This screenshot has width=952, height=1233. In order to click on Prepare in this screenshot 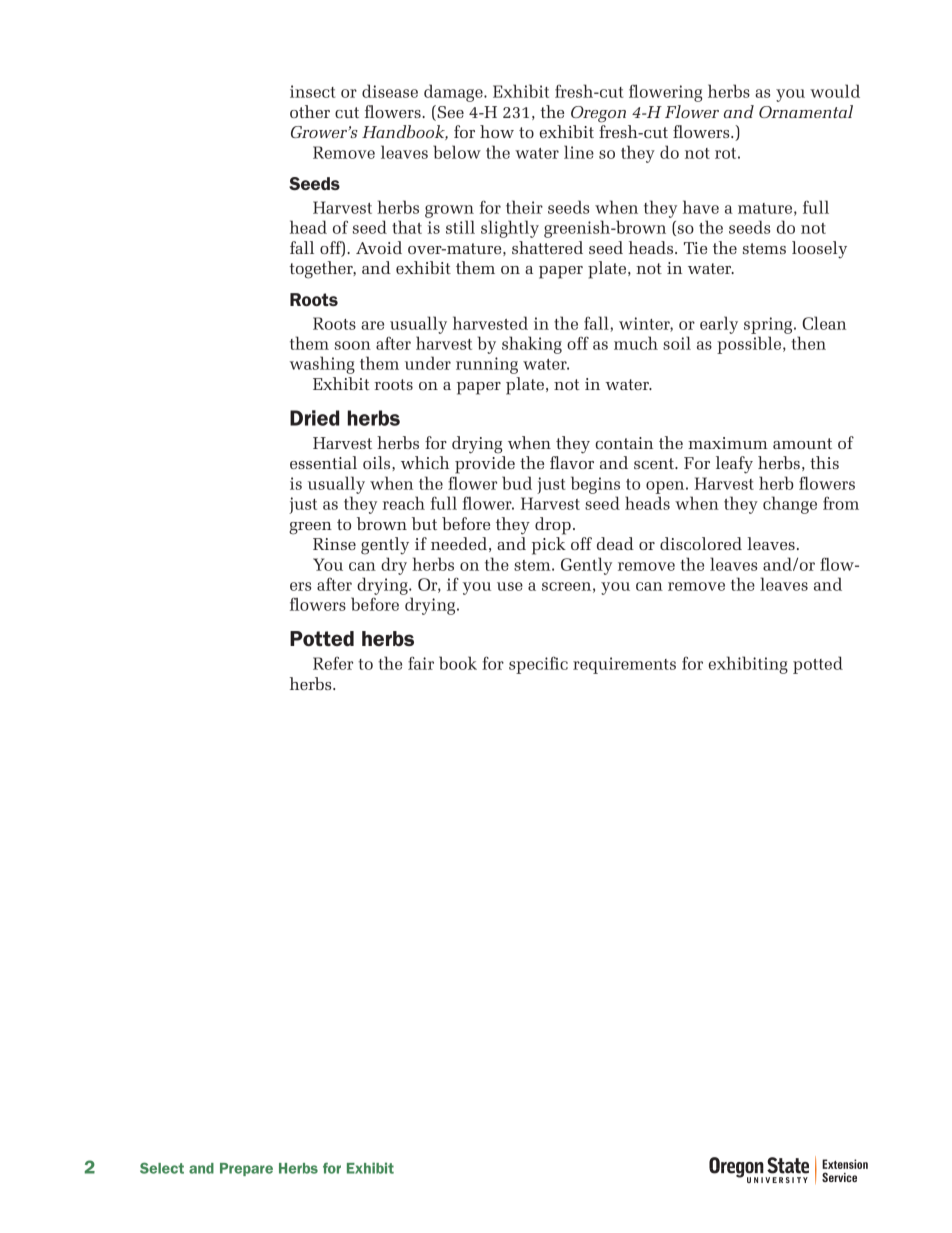, I will do `click(246, 1169)`.
